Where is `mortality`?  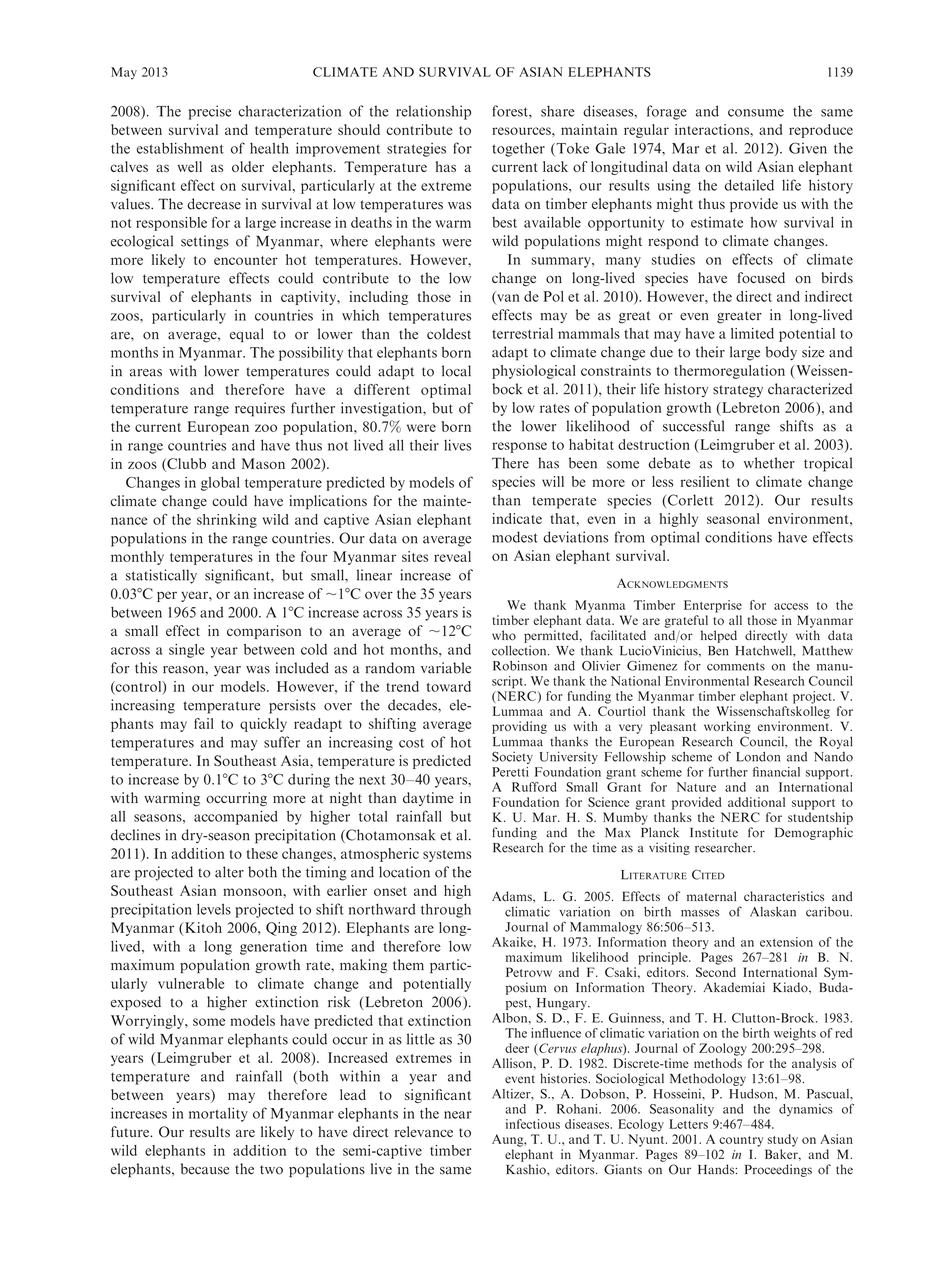 mortality is located at coordinates (218, 1114).
